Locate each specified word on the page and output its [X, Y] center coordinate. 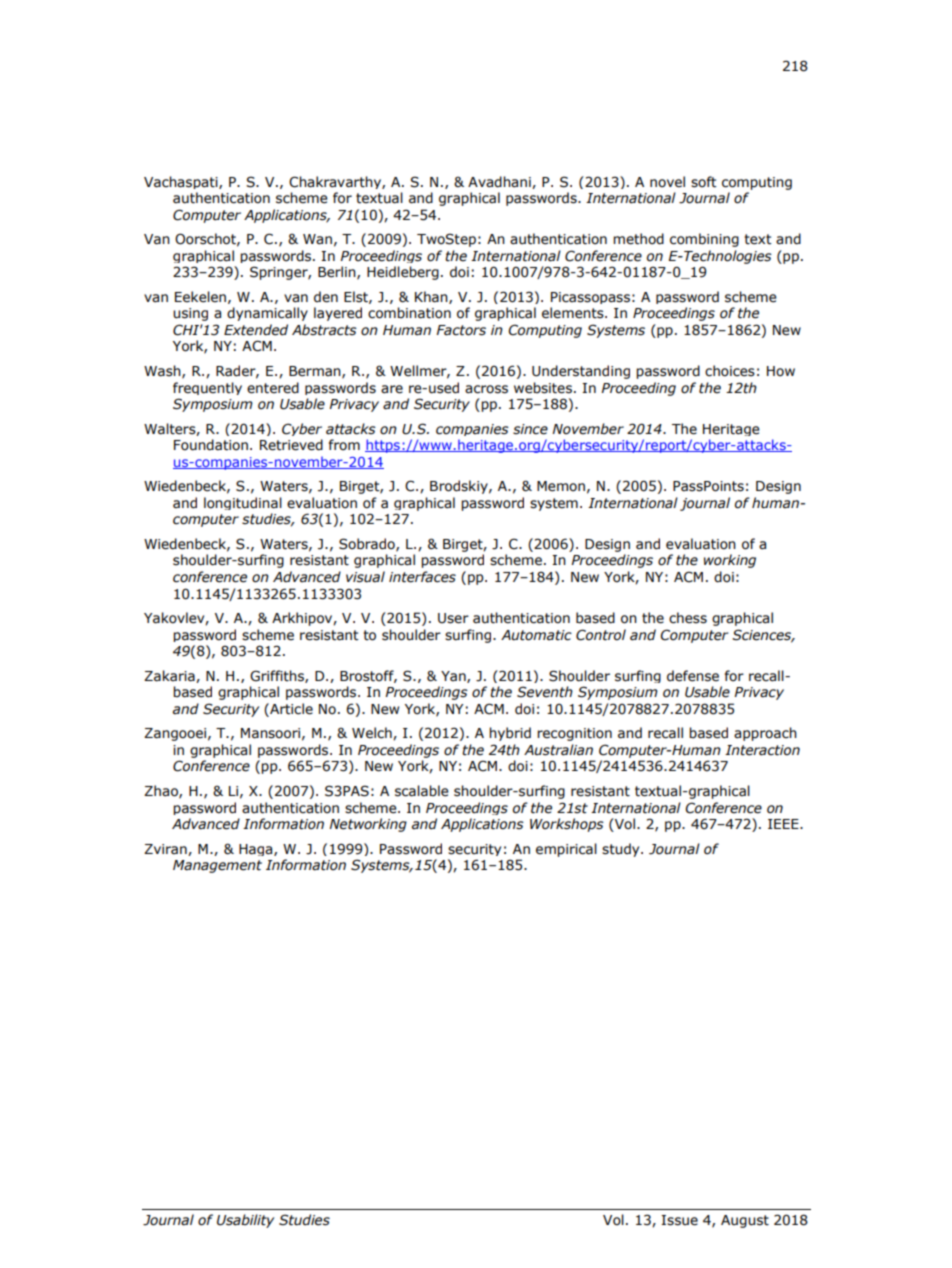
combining [704, 240]
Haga [257, 850]
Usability [245, 1221]
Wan [317, 239]
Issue [679, 1220]
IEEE [784, 824]
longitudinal [243, 503]
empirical [566, 850]
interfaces [422, 577]
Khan [432, 297]
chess [688, 618]
